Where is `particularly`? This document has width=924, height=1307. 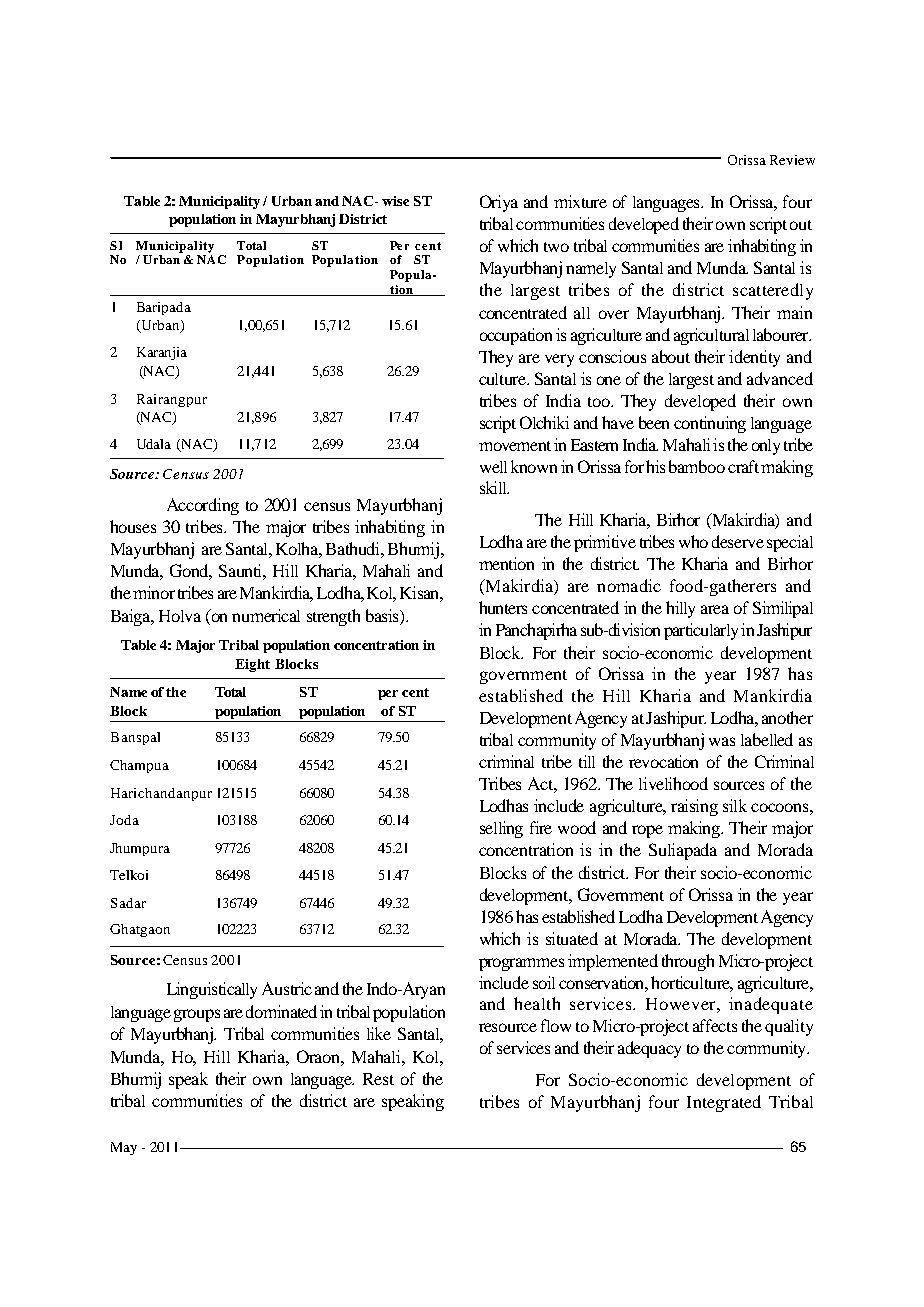
particularly is located at coordinates (701, 631).
